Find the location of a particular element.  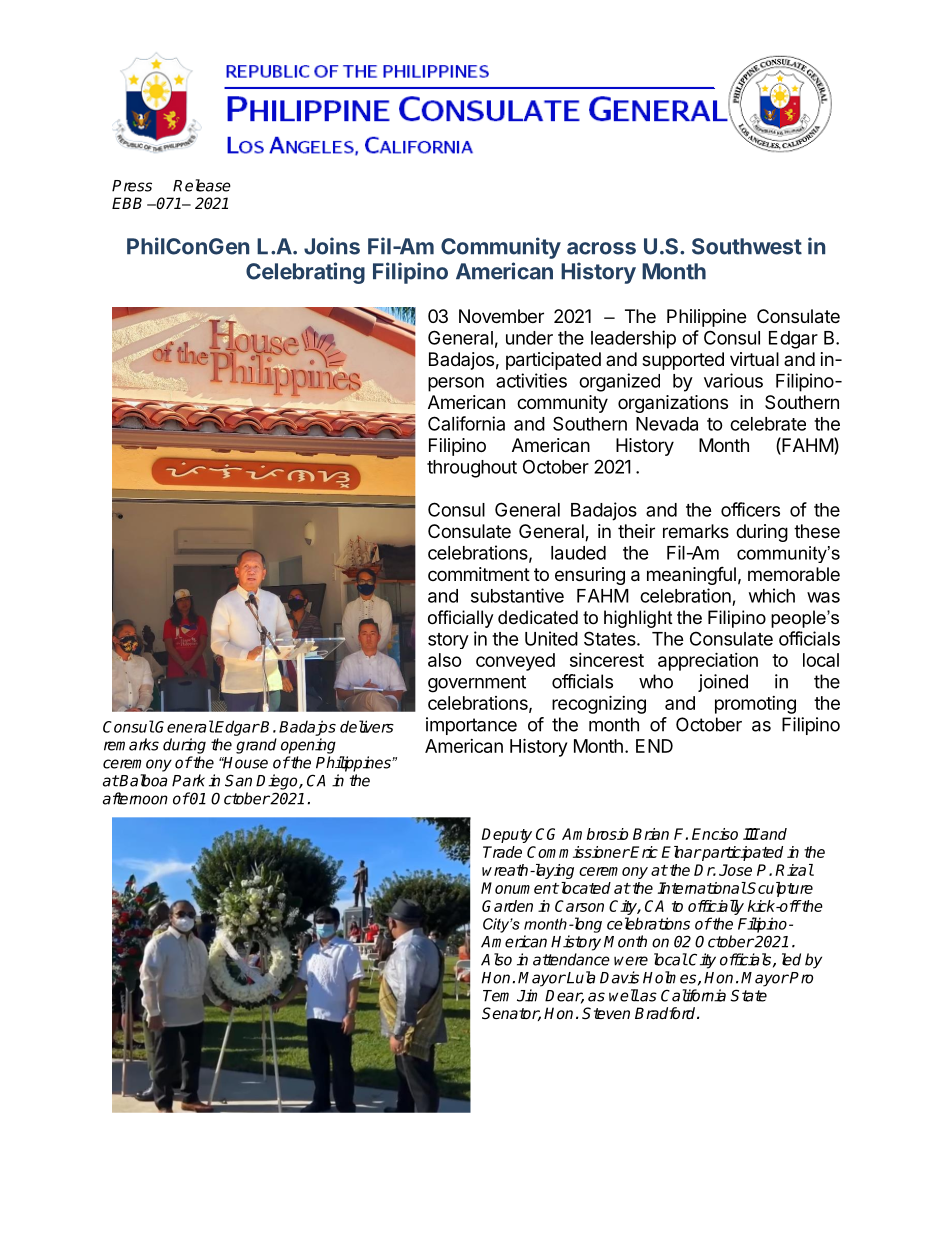

across is located at coordinates (601, 248).
